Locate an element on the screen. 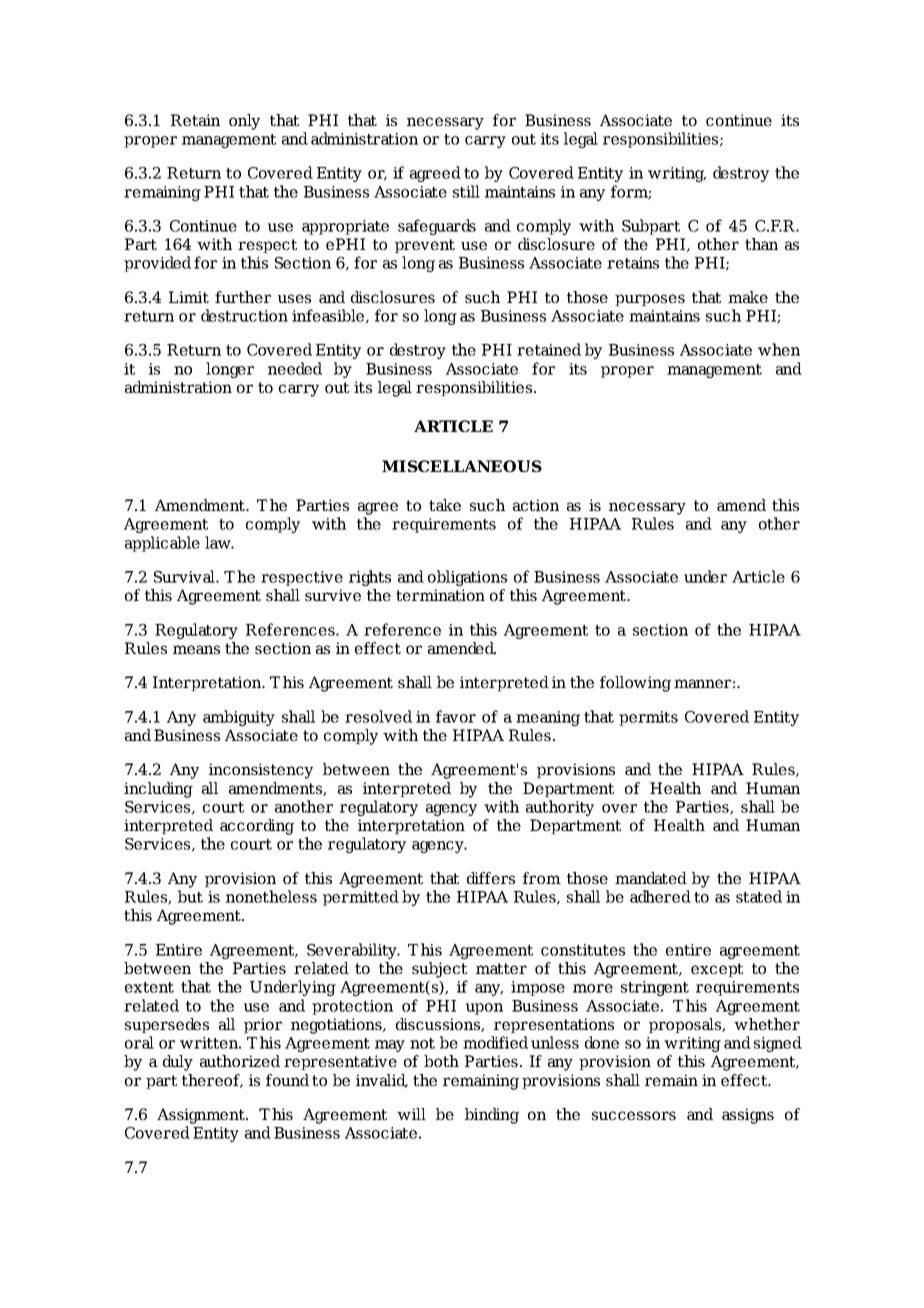 The width and height of the screenshot is (924, 1308). means is located at coordinates (196, 649).
